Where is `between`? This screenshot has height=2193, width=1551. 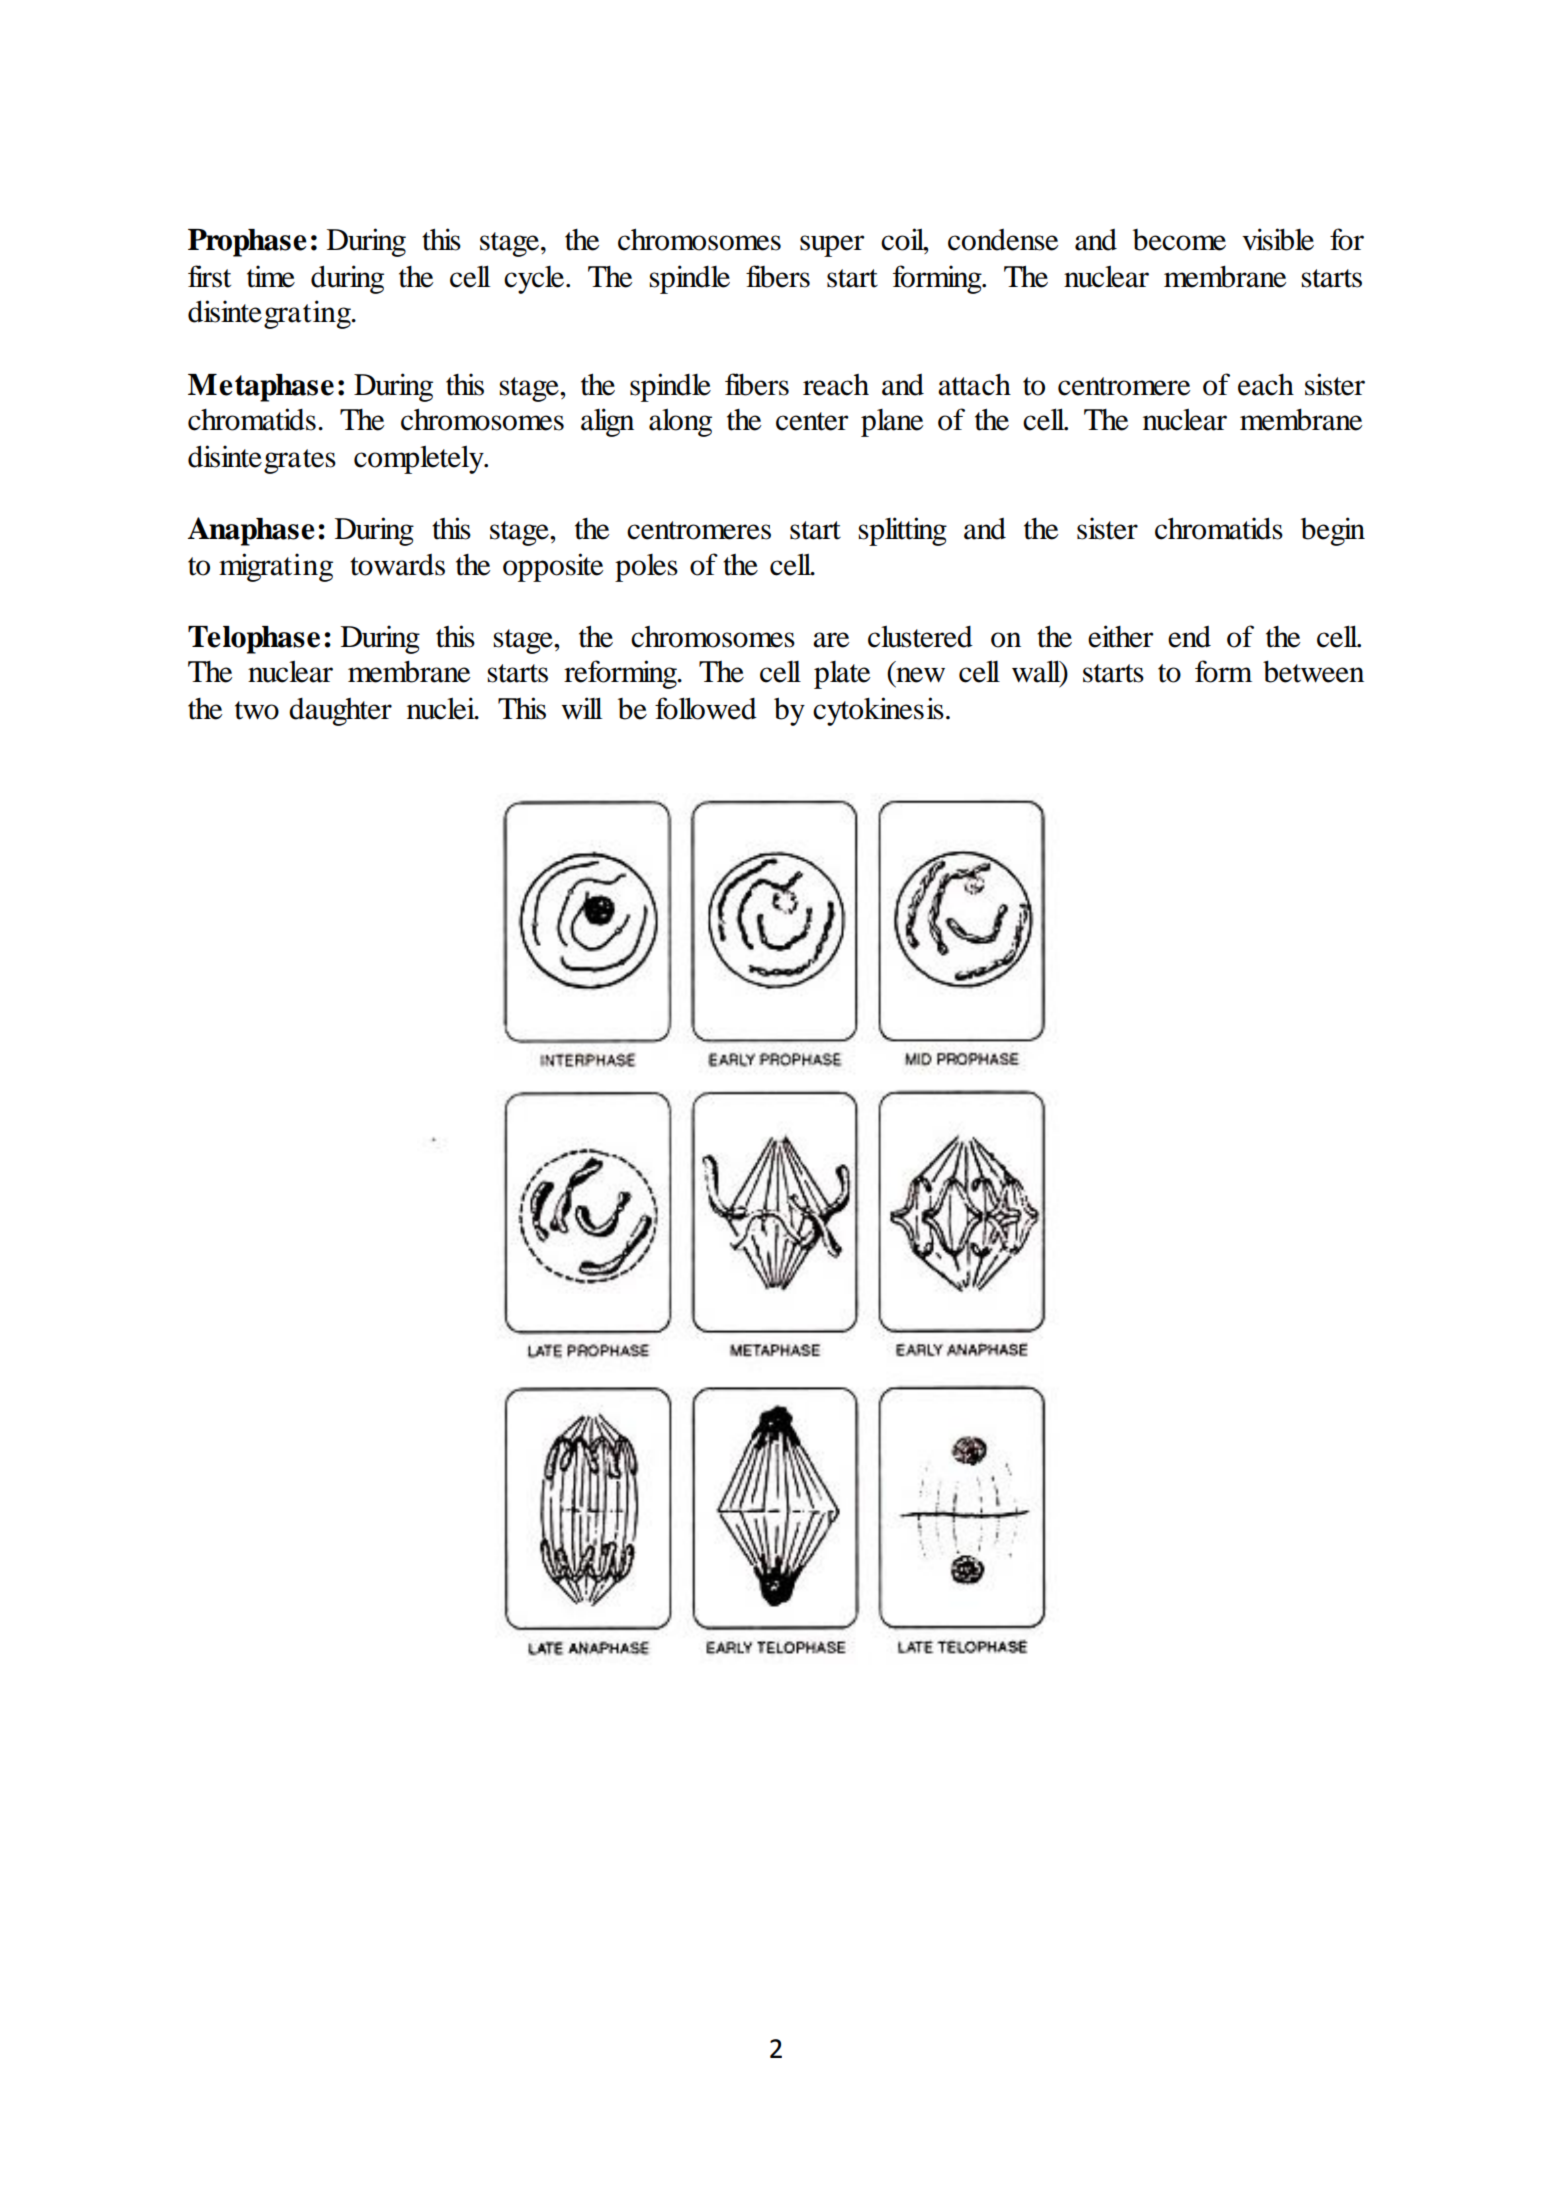 between is located at coordinates (1313, 671).
